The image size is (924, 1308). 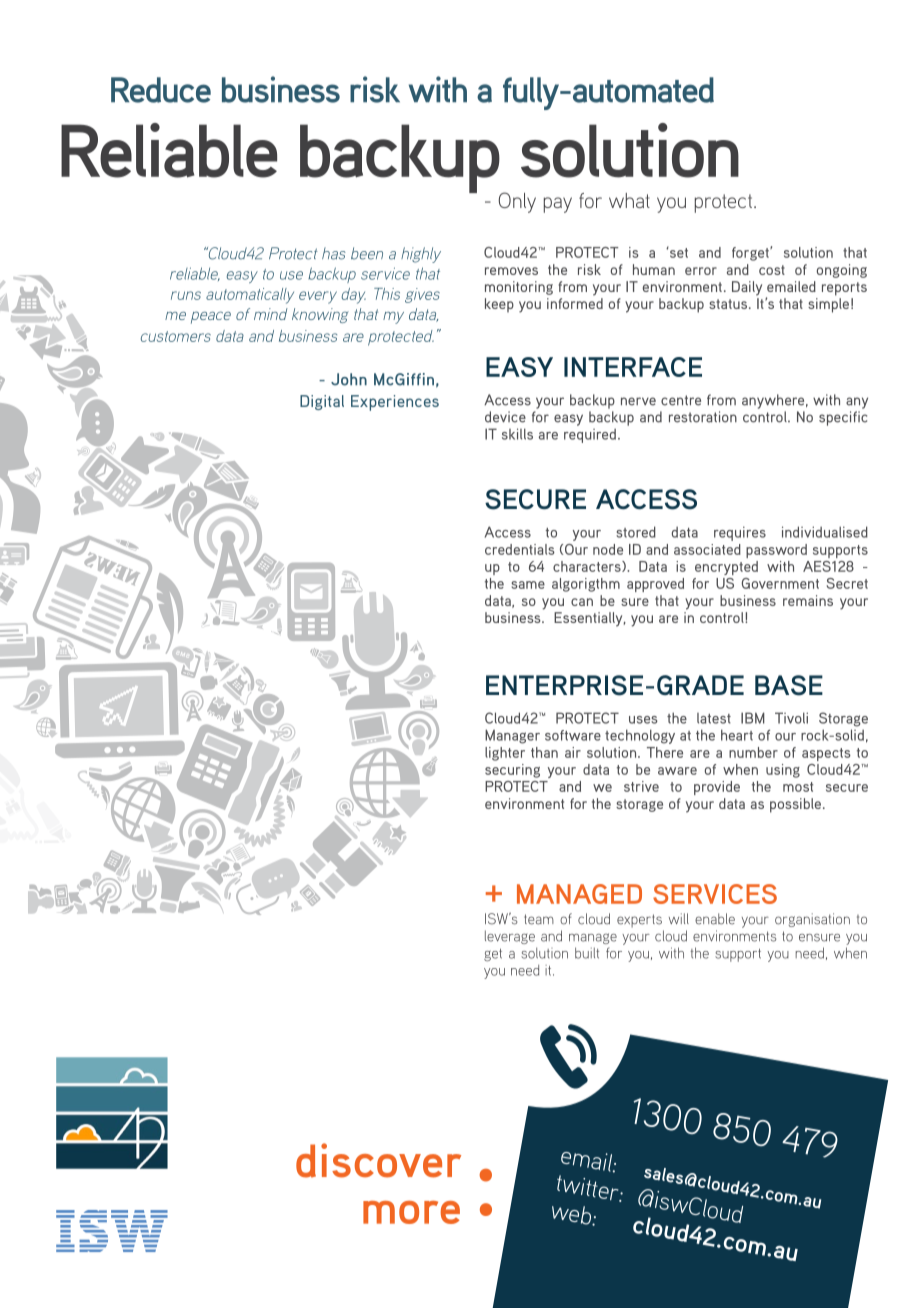 What do you see at coordinates (505, 417) in the screenshot?
I see `device` at bounding box center [505, 417].
